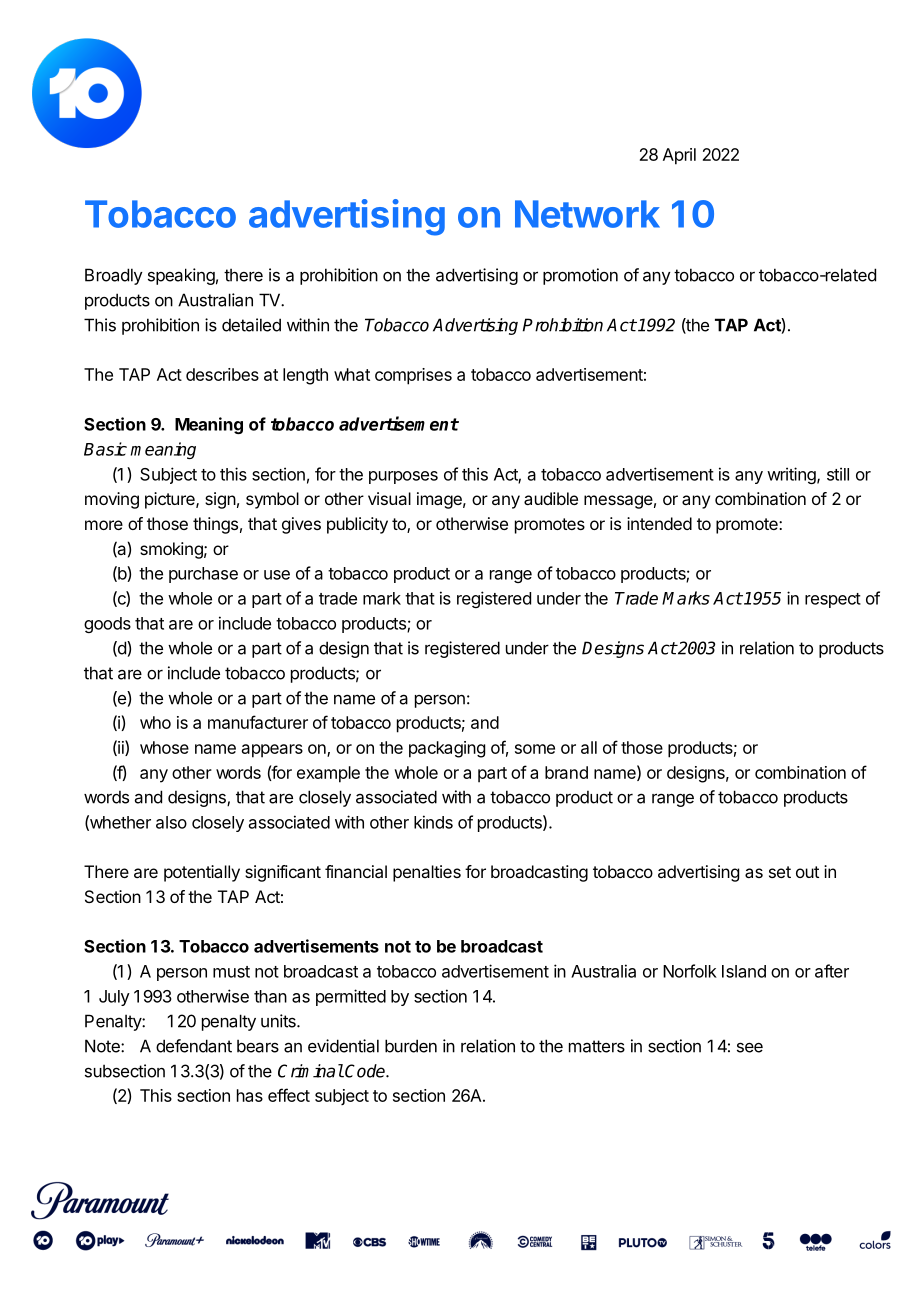  Describe the element at coordinates (838, 474) in the document. I see `still` at that location.
